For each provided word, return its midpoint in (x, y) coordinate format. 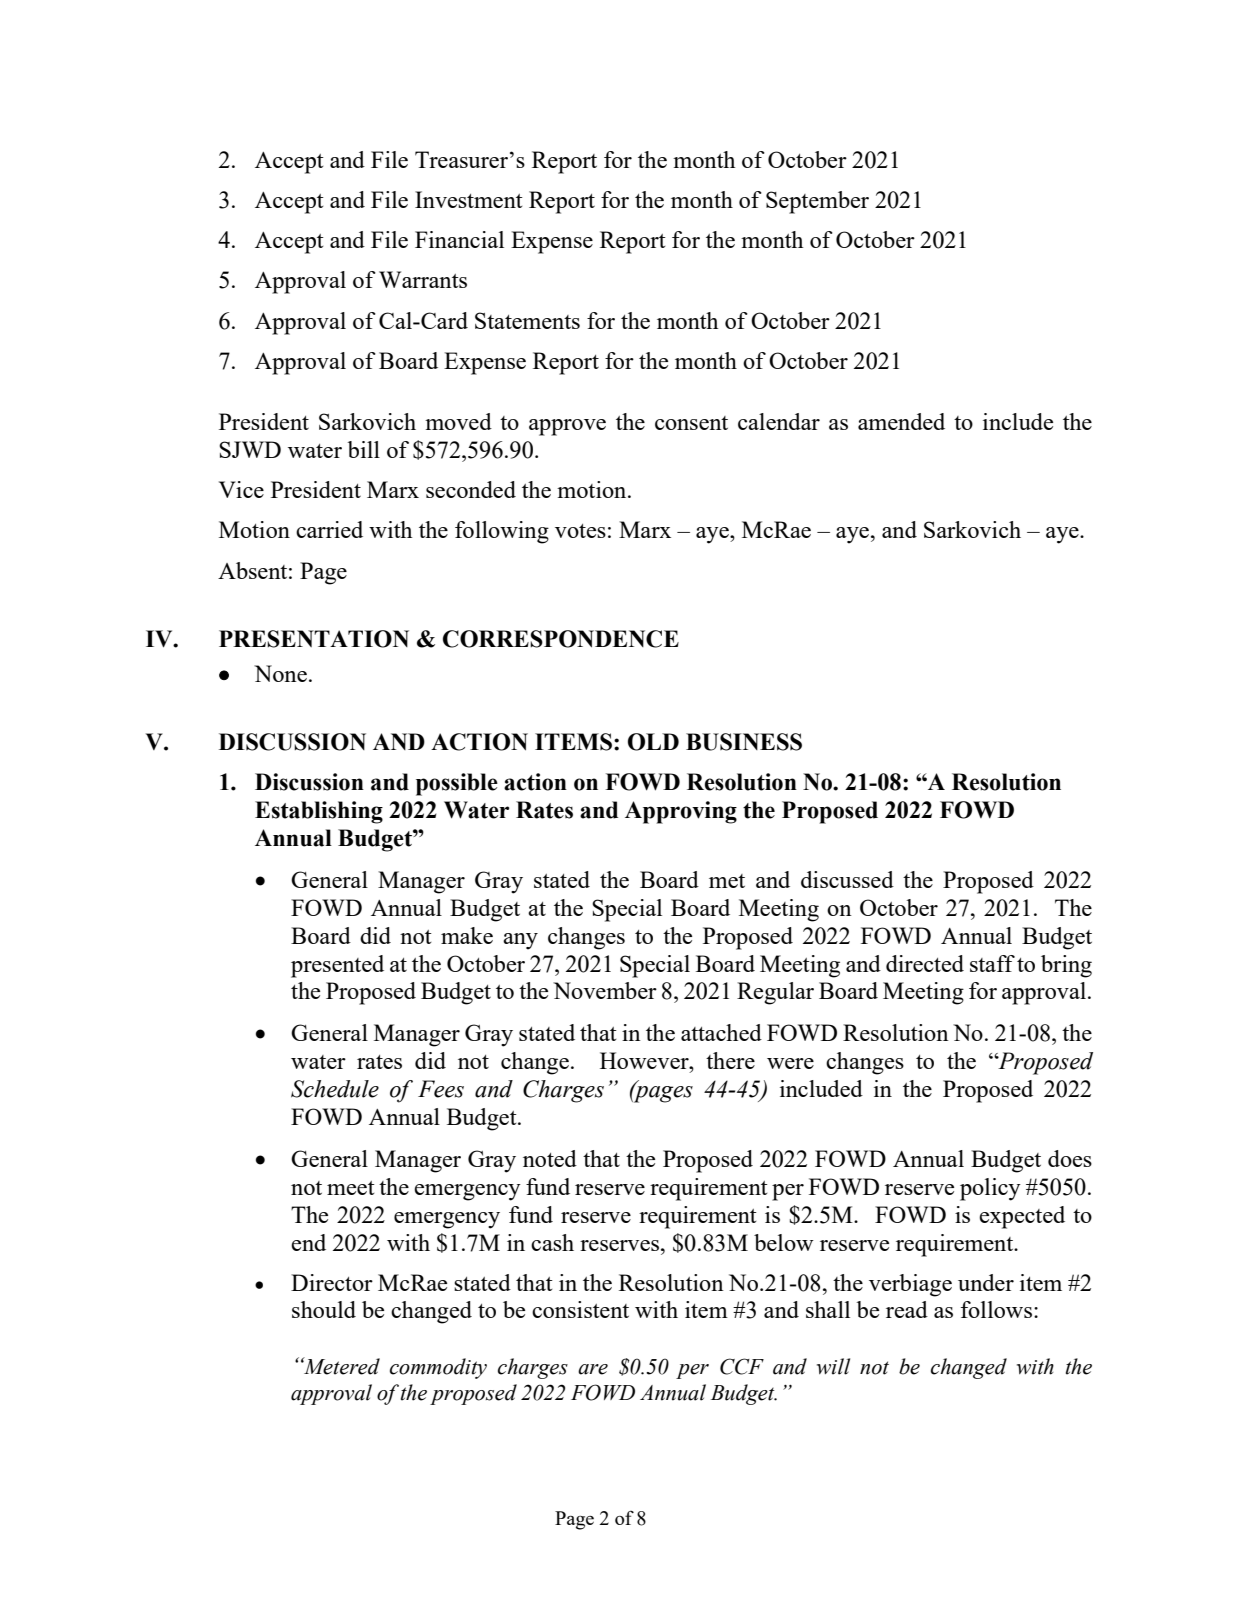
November (605, 990)
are (593, 1369)
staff (992, 963)
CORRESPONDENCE (561, 639)
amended (901, 421)
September (817, 202)
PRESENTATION (314, 639)
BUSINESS (744, 742)
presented (337, 966)
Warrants (423, 279)
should (324, 1309)
